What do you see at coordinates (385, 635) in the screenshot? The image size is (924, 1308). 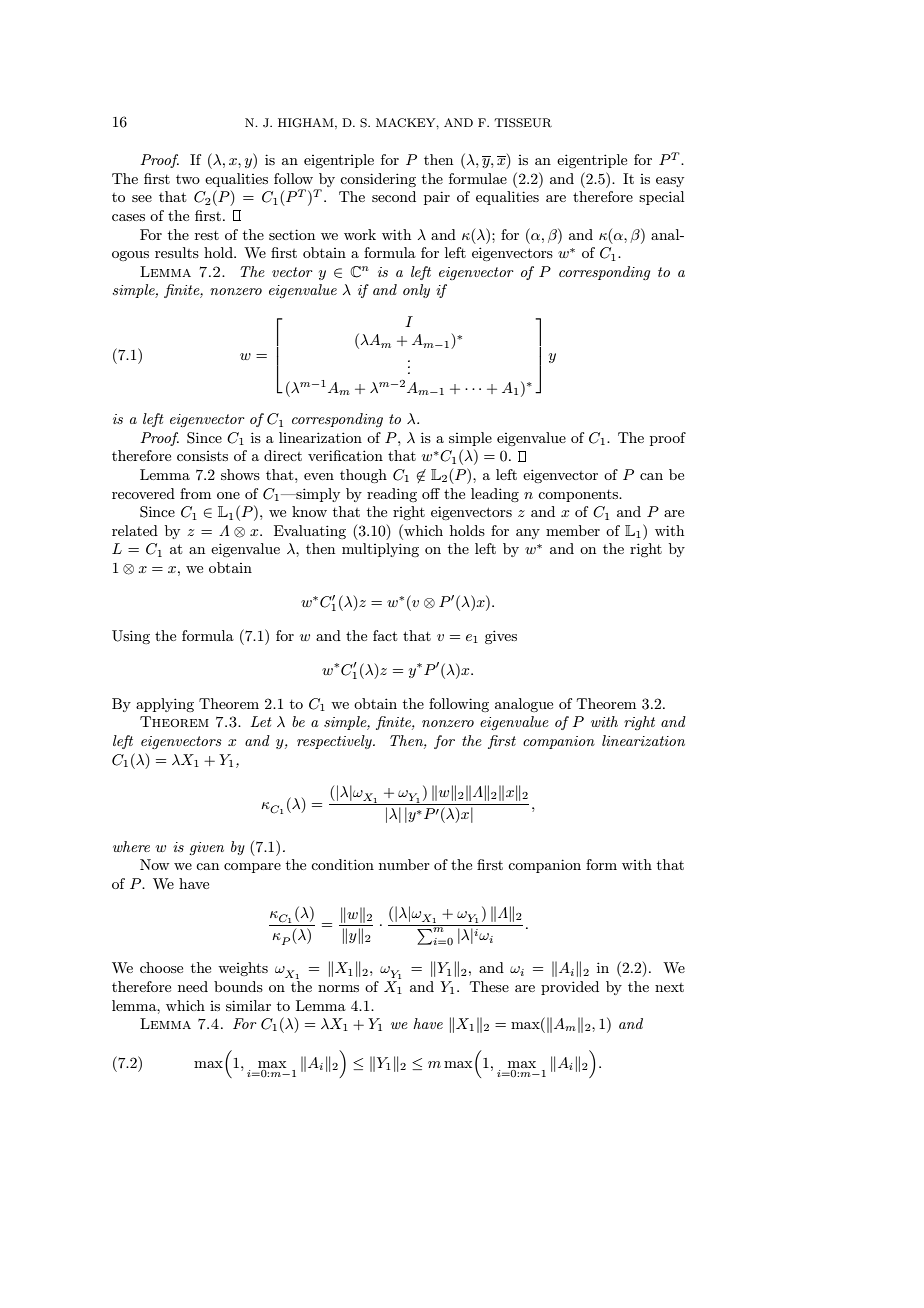 I see `fact` at bounding box center [385, 635].
